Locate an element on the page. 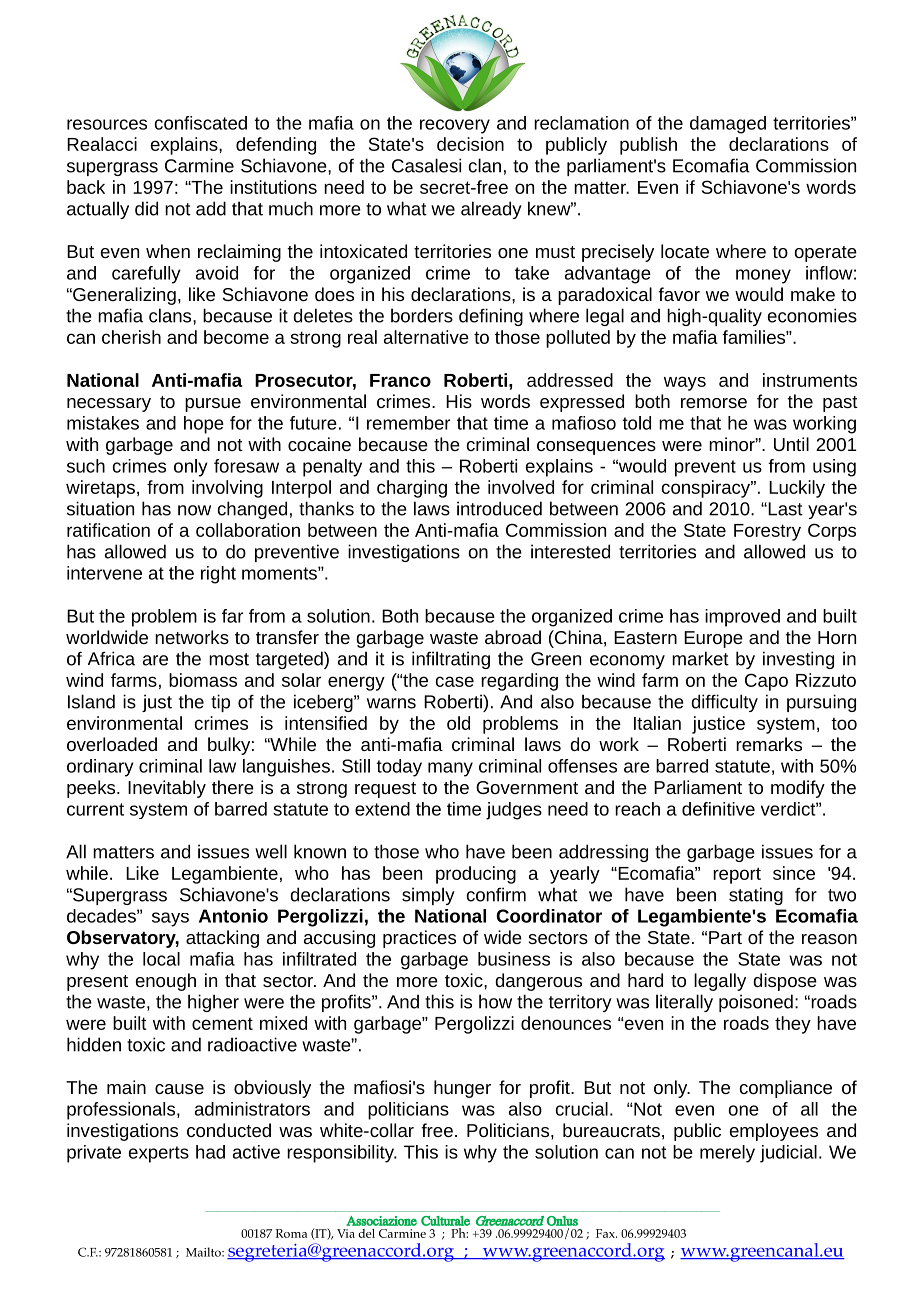  Associazione is located at coordinates (381, 1221).
